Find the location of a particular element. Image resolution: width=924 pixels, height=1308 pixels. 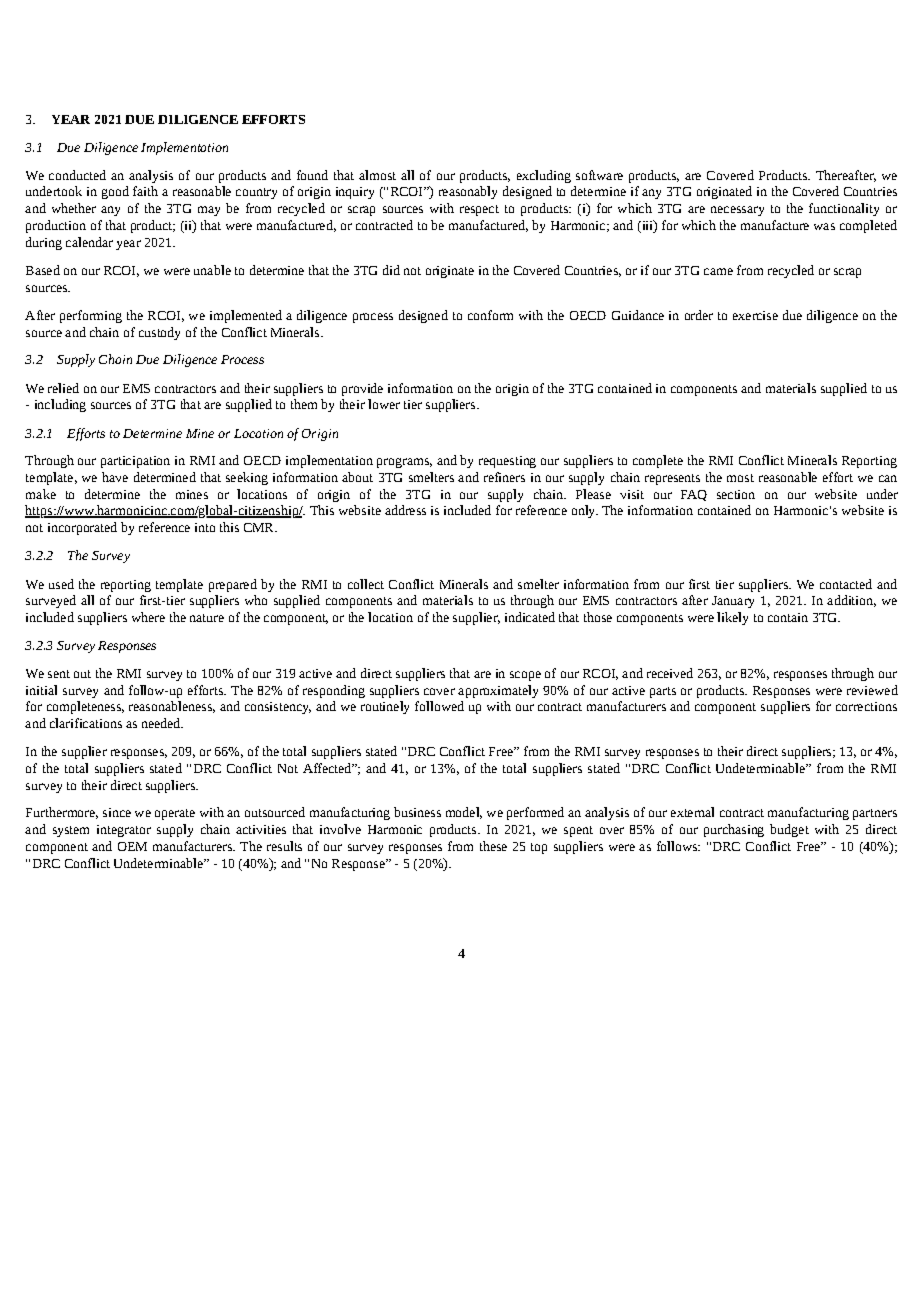

lower is located at coordinates (384, 404).
